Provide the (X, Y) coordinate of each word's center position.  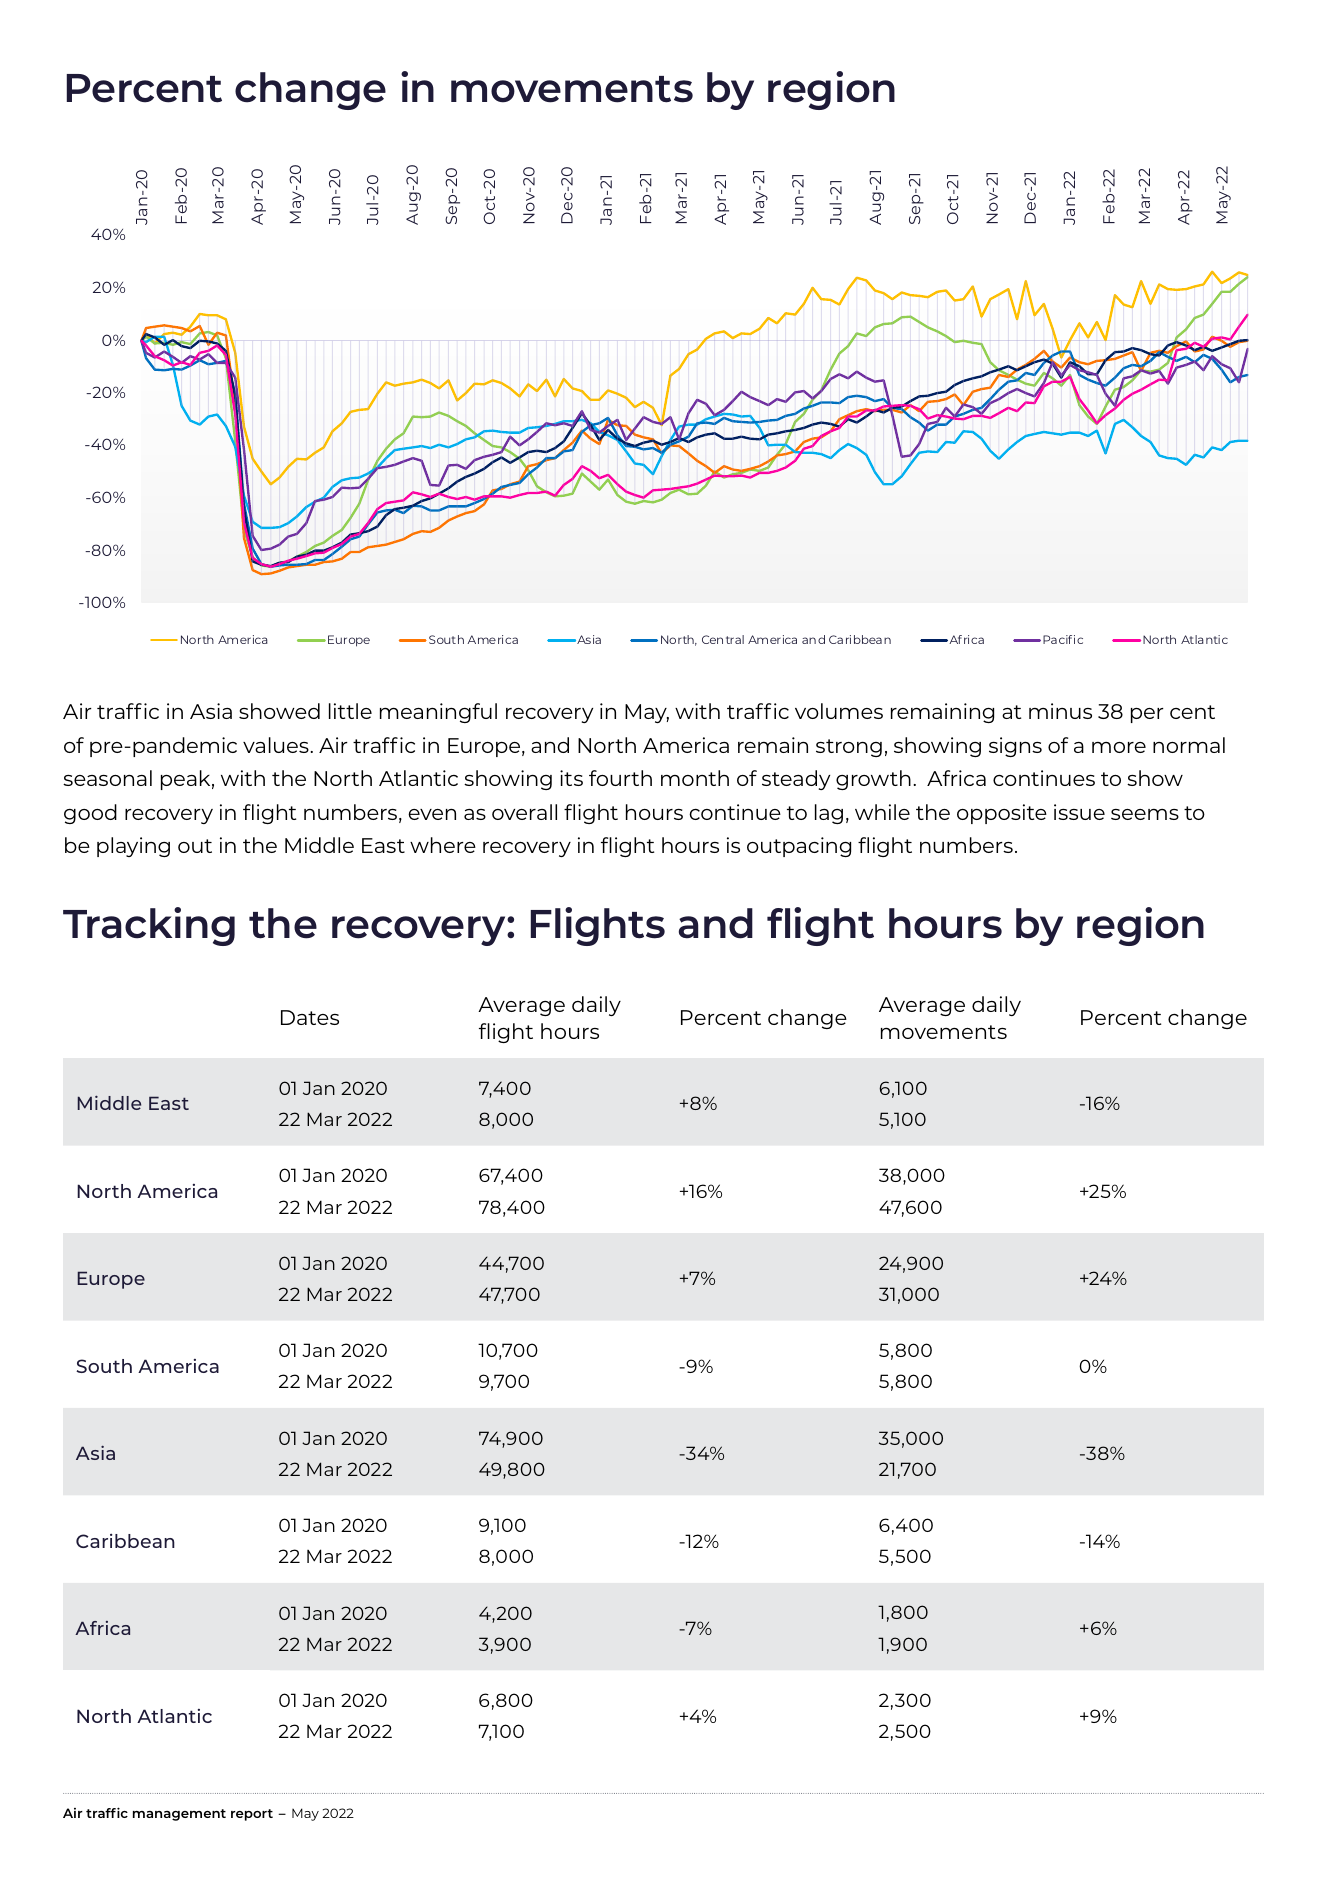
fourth (620, 778)
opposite (1002, 814)
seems (1145, 814)
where (443, 845)
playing (133, 847)
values (277, 745)
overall (524, 812)
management (179, 1815)
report (252, 1815)
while (882, 812)
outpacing (799, 847)
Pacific (1063, 639)
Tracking (149, 926)
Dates (310, 1017)
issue (1079, 812)
